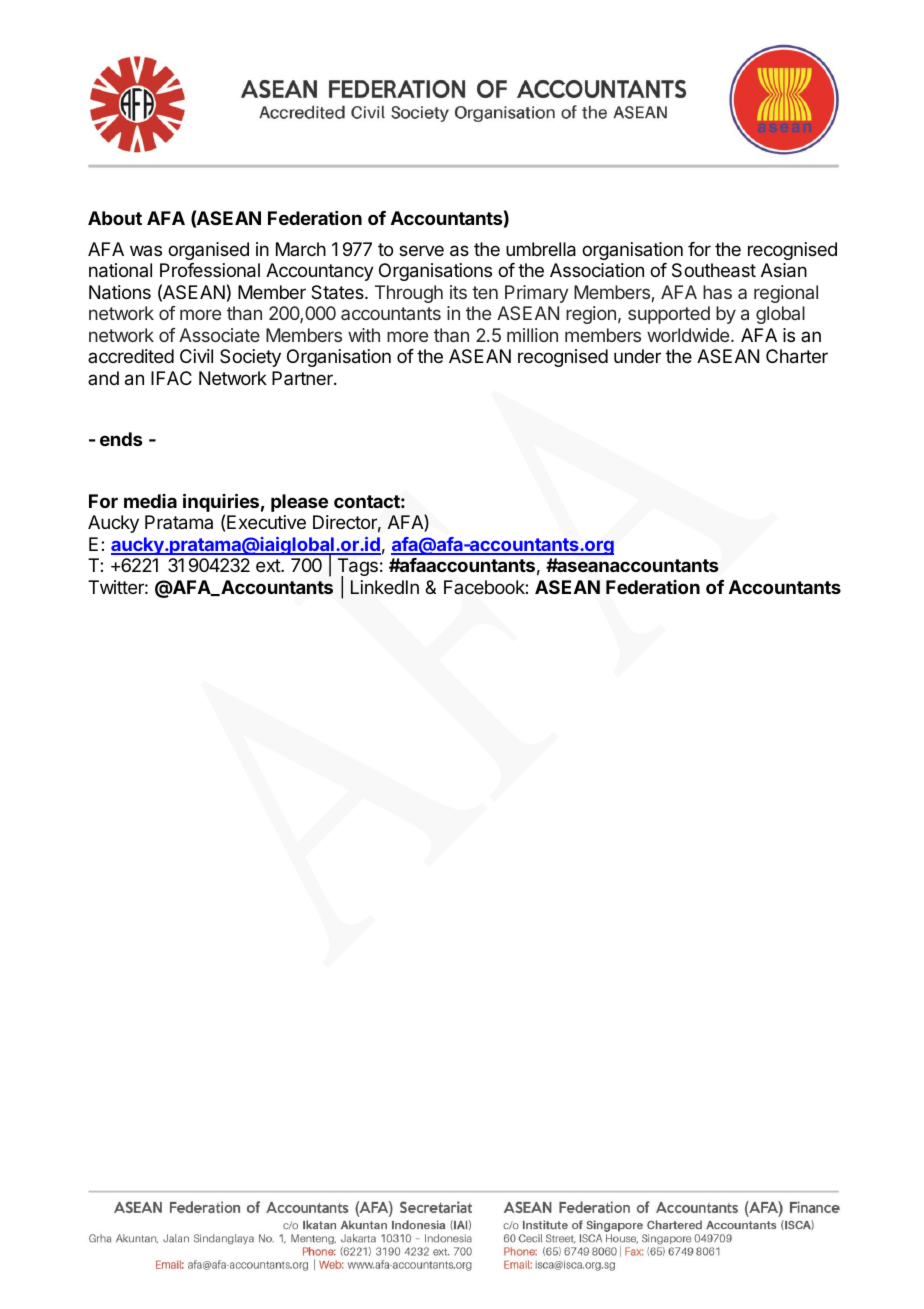 This screenshot has width=924, height=1309. I want to click on About, so click(115, 218).
